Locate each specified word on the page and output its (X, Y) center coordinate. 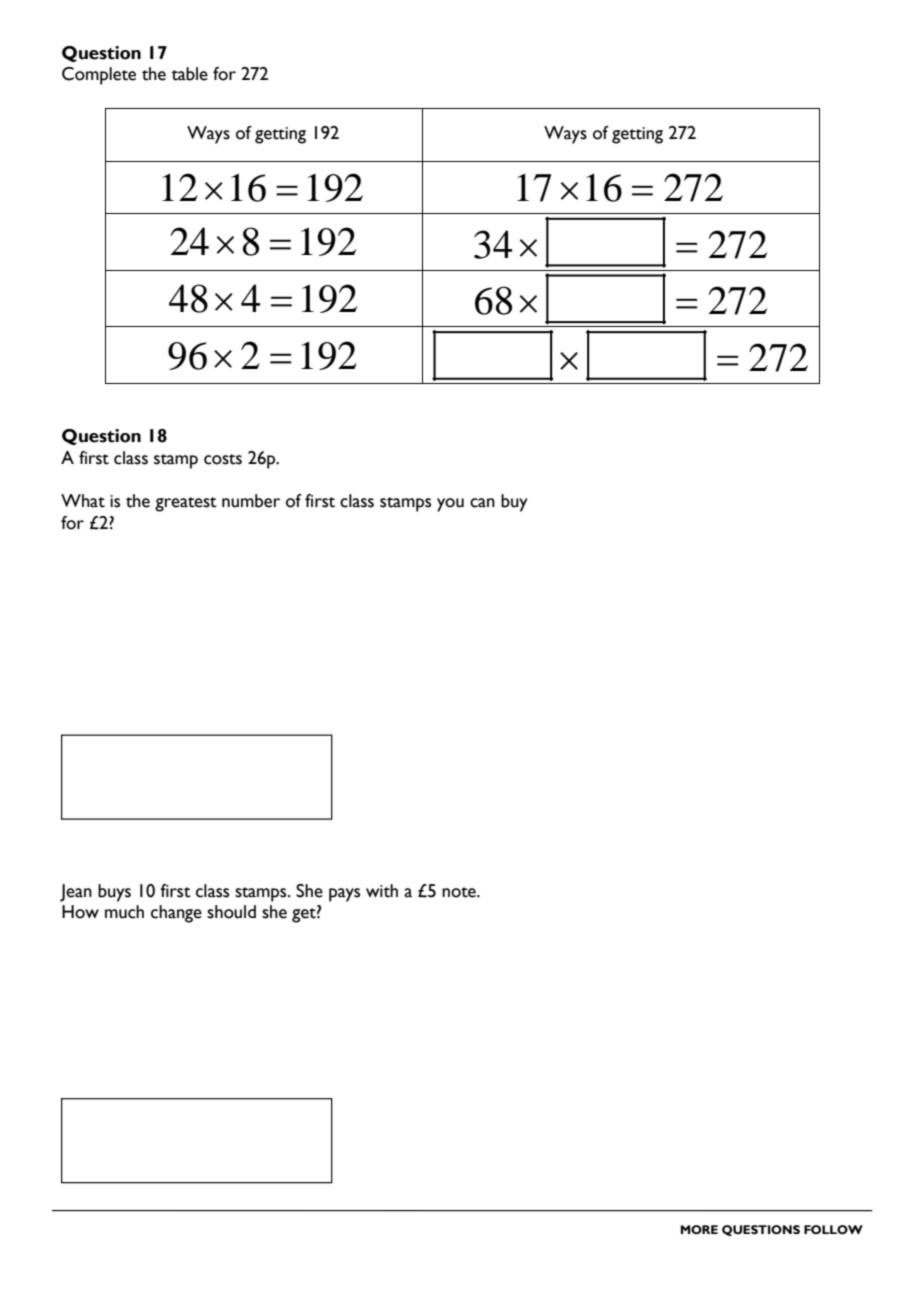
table (190, 74)
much (124, 912)
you (450, 505)
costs (223, 459)
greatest (186, 504)
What (83, 501)
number (251, 501)
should (231, 912)
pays (344, 895)
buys (114, 893)
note (460, 892)
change (176, 914)
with (382, 891)
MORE (699, 1229)
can (482, 503)
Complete (99, 76)
